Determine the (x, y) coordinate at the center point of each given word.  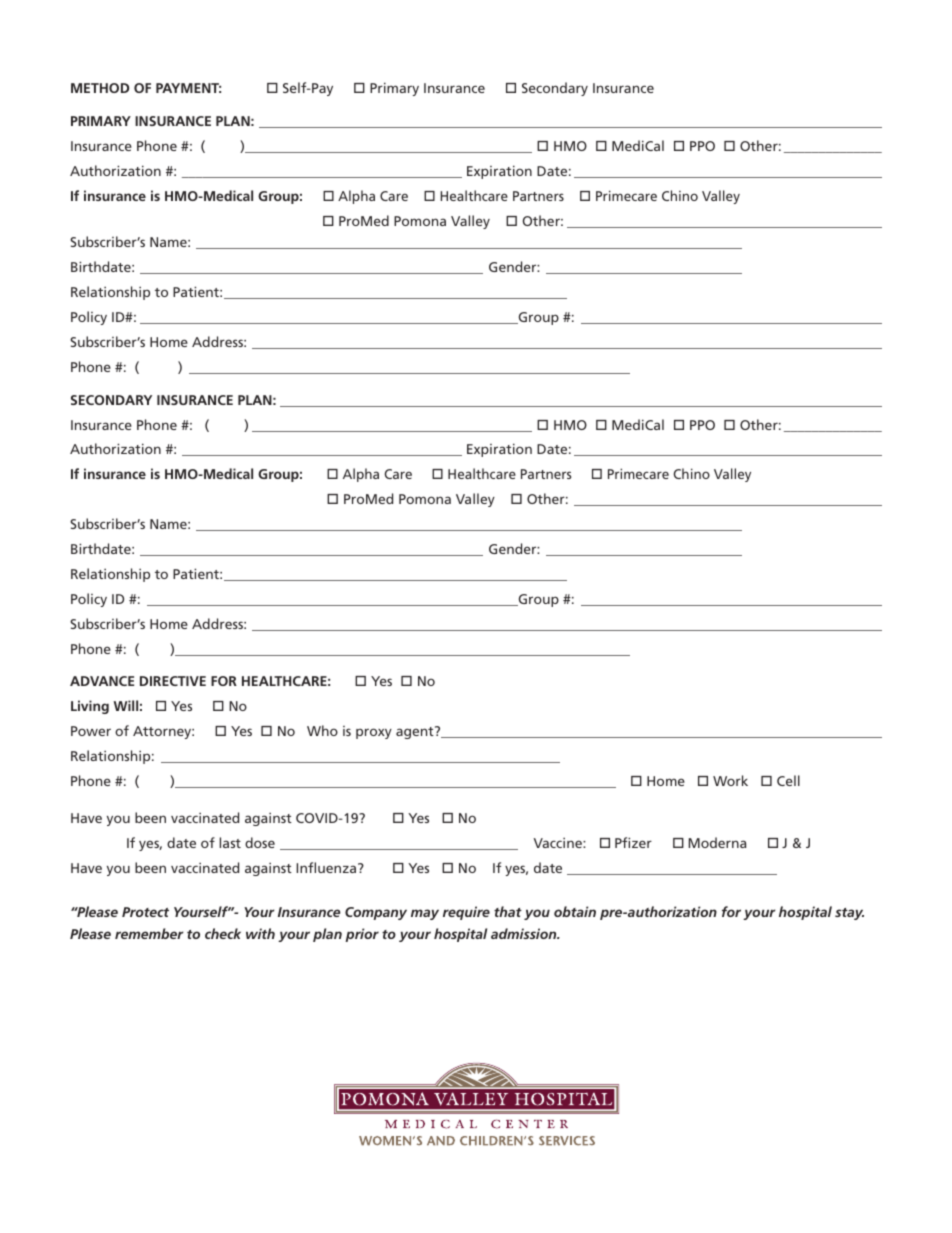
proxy (374, 733)
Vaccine (559, 842)
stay (849, 914)
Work (730, 780)
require (466, 913)
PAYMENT (188, 88)
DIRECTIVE (173, 681)
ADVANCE (102, 681)
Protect (145, 912)
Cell (788, 780)
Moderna (717, 842)
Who (322, 730)
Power (91, 731)
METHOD (100, 88)
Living (90, 707)
